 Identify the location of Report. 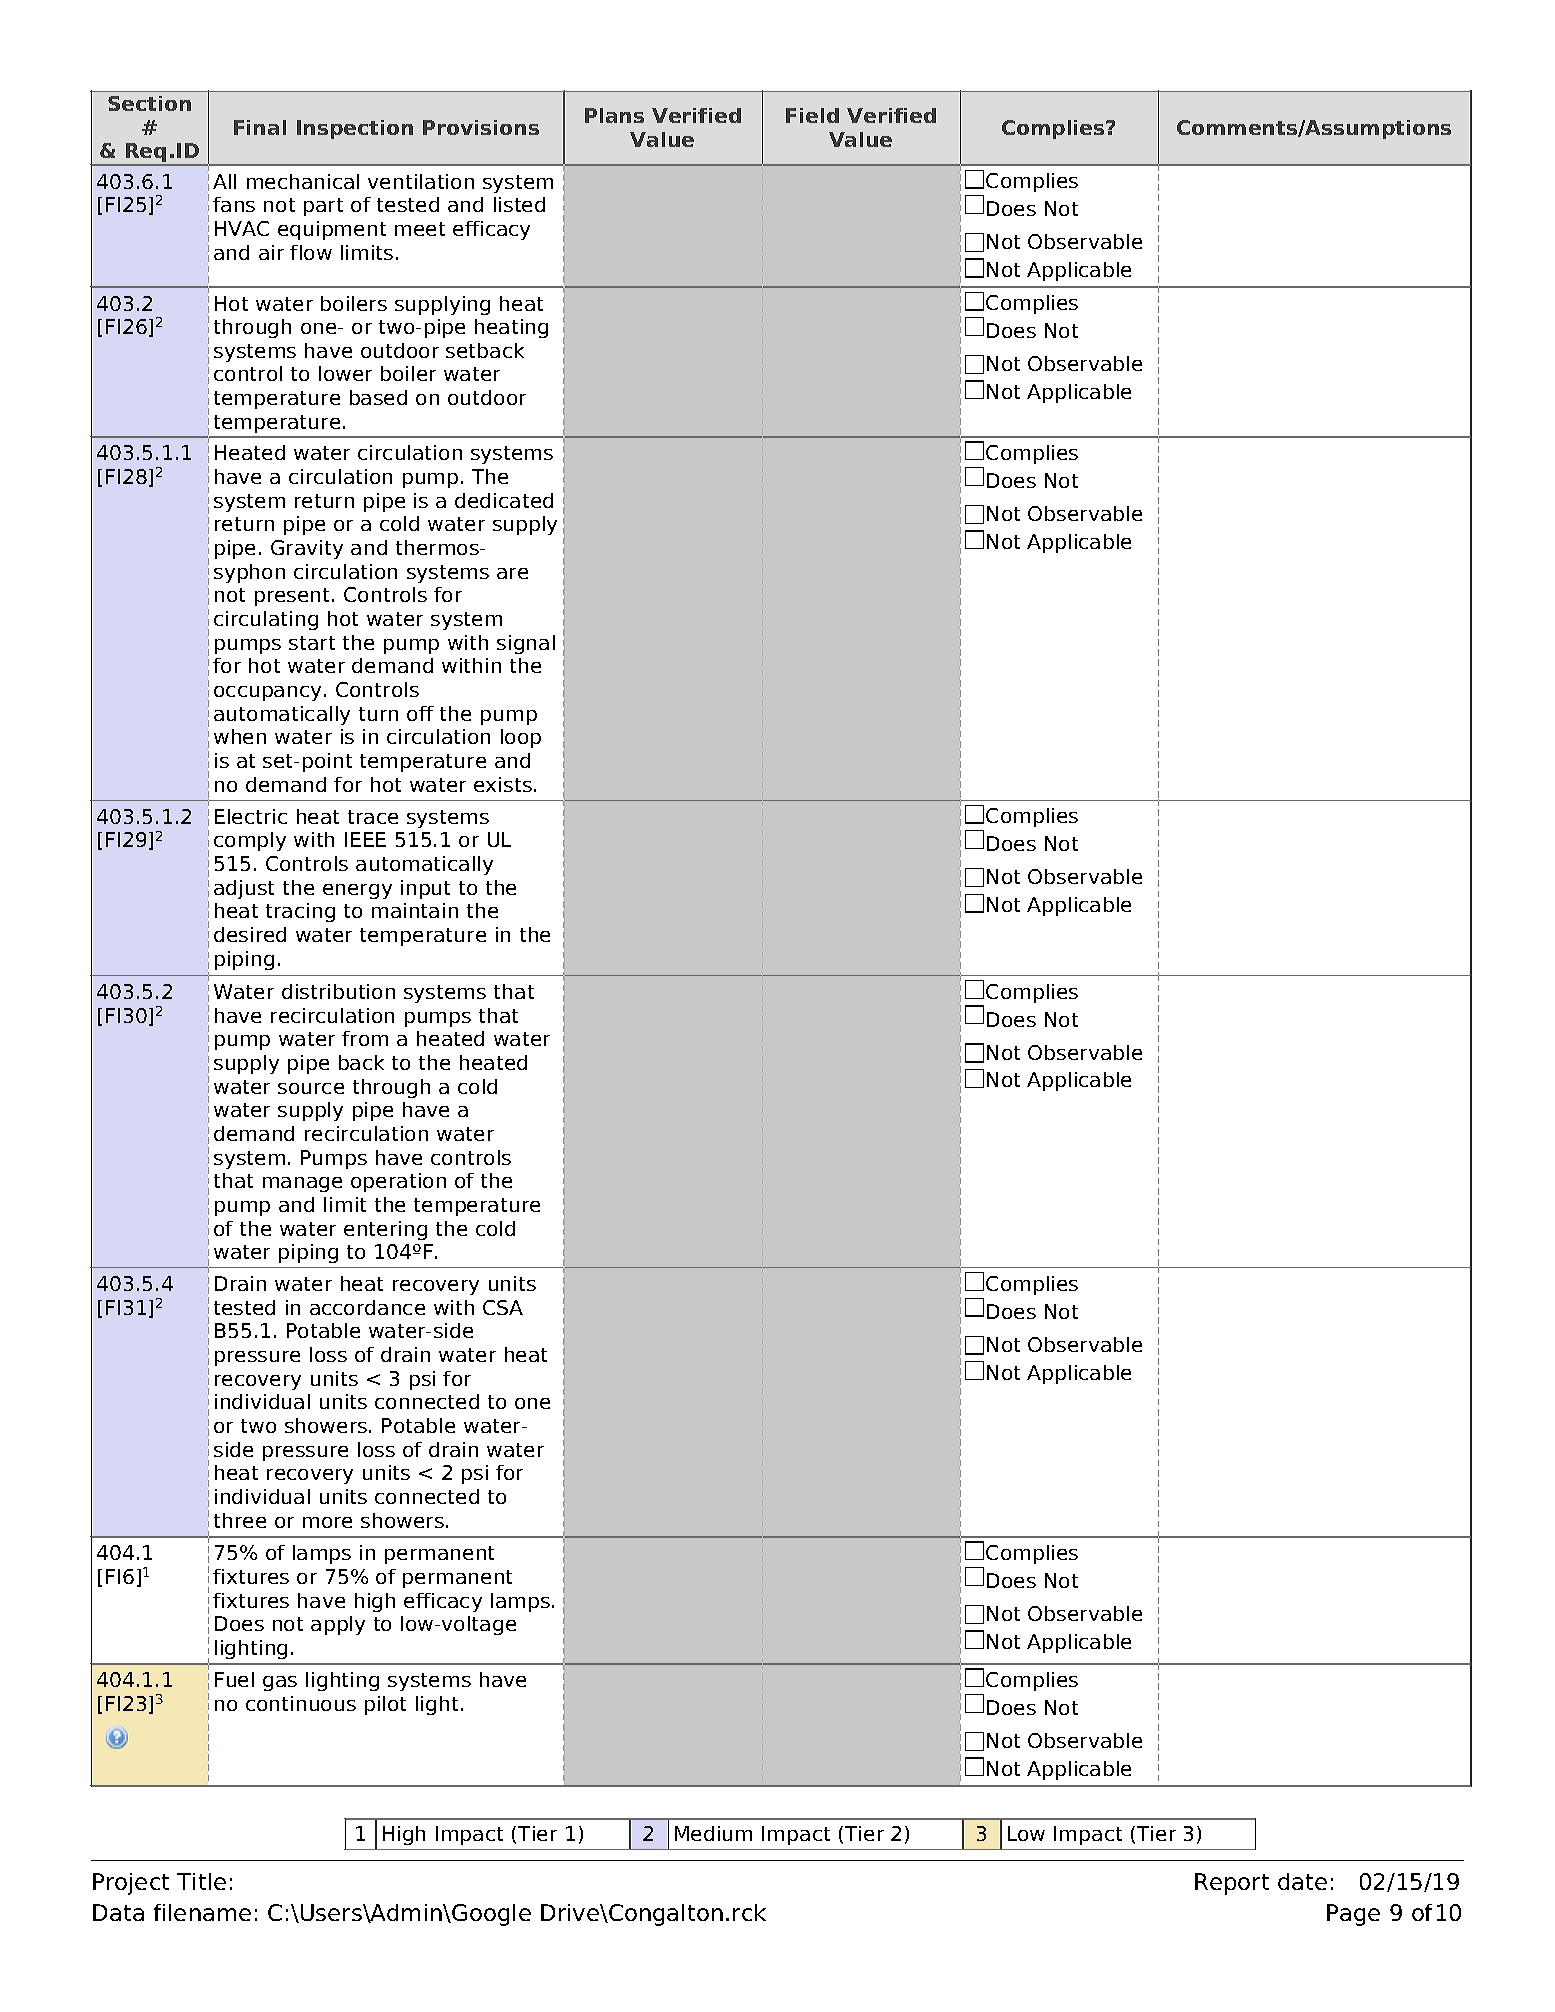
(1232, 1884).
